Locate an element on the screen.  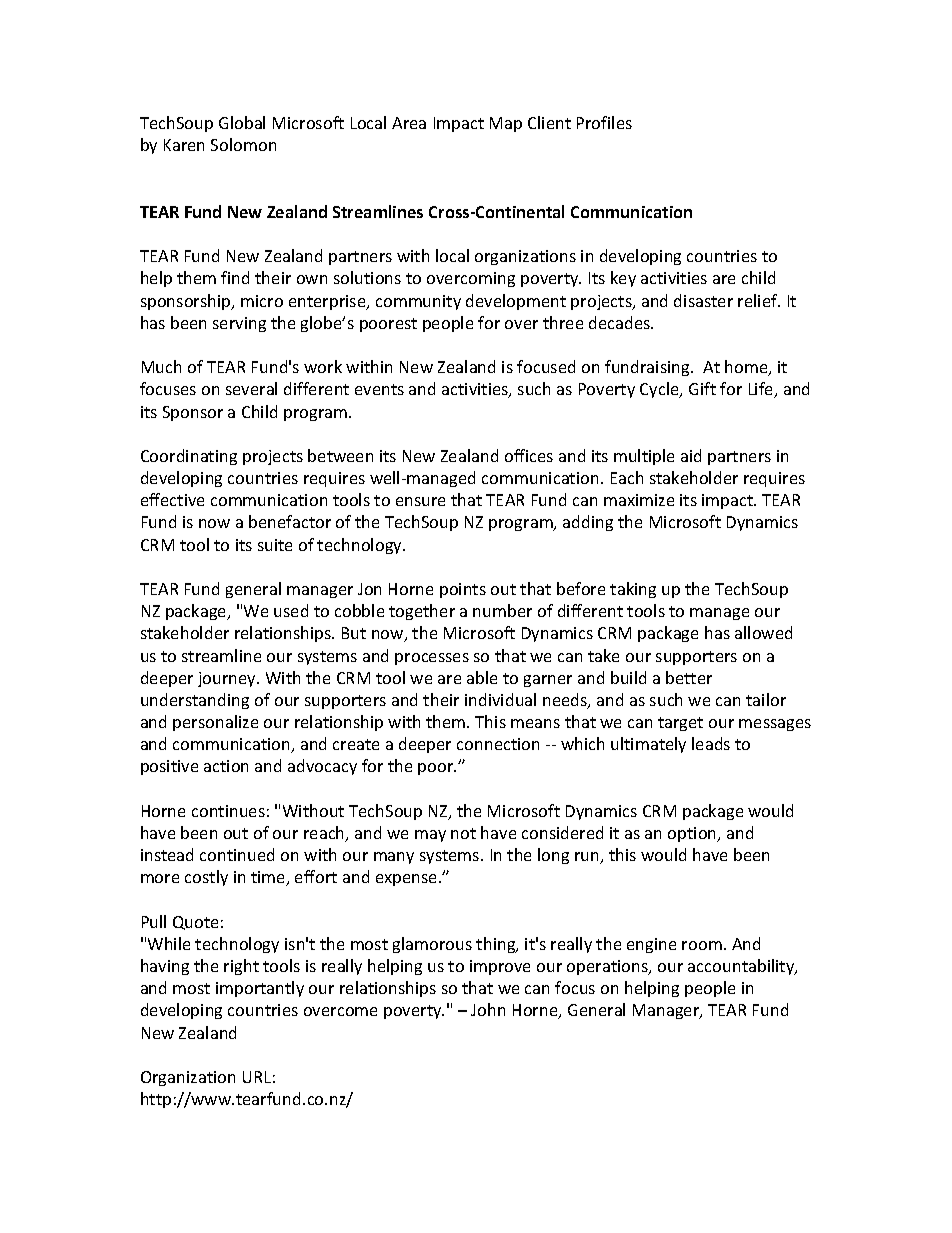
accountability is located at coordinates (742, 967).
